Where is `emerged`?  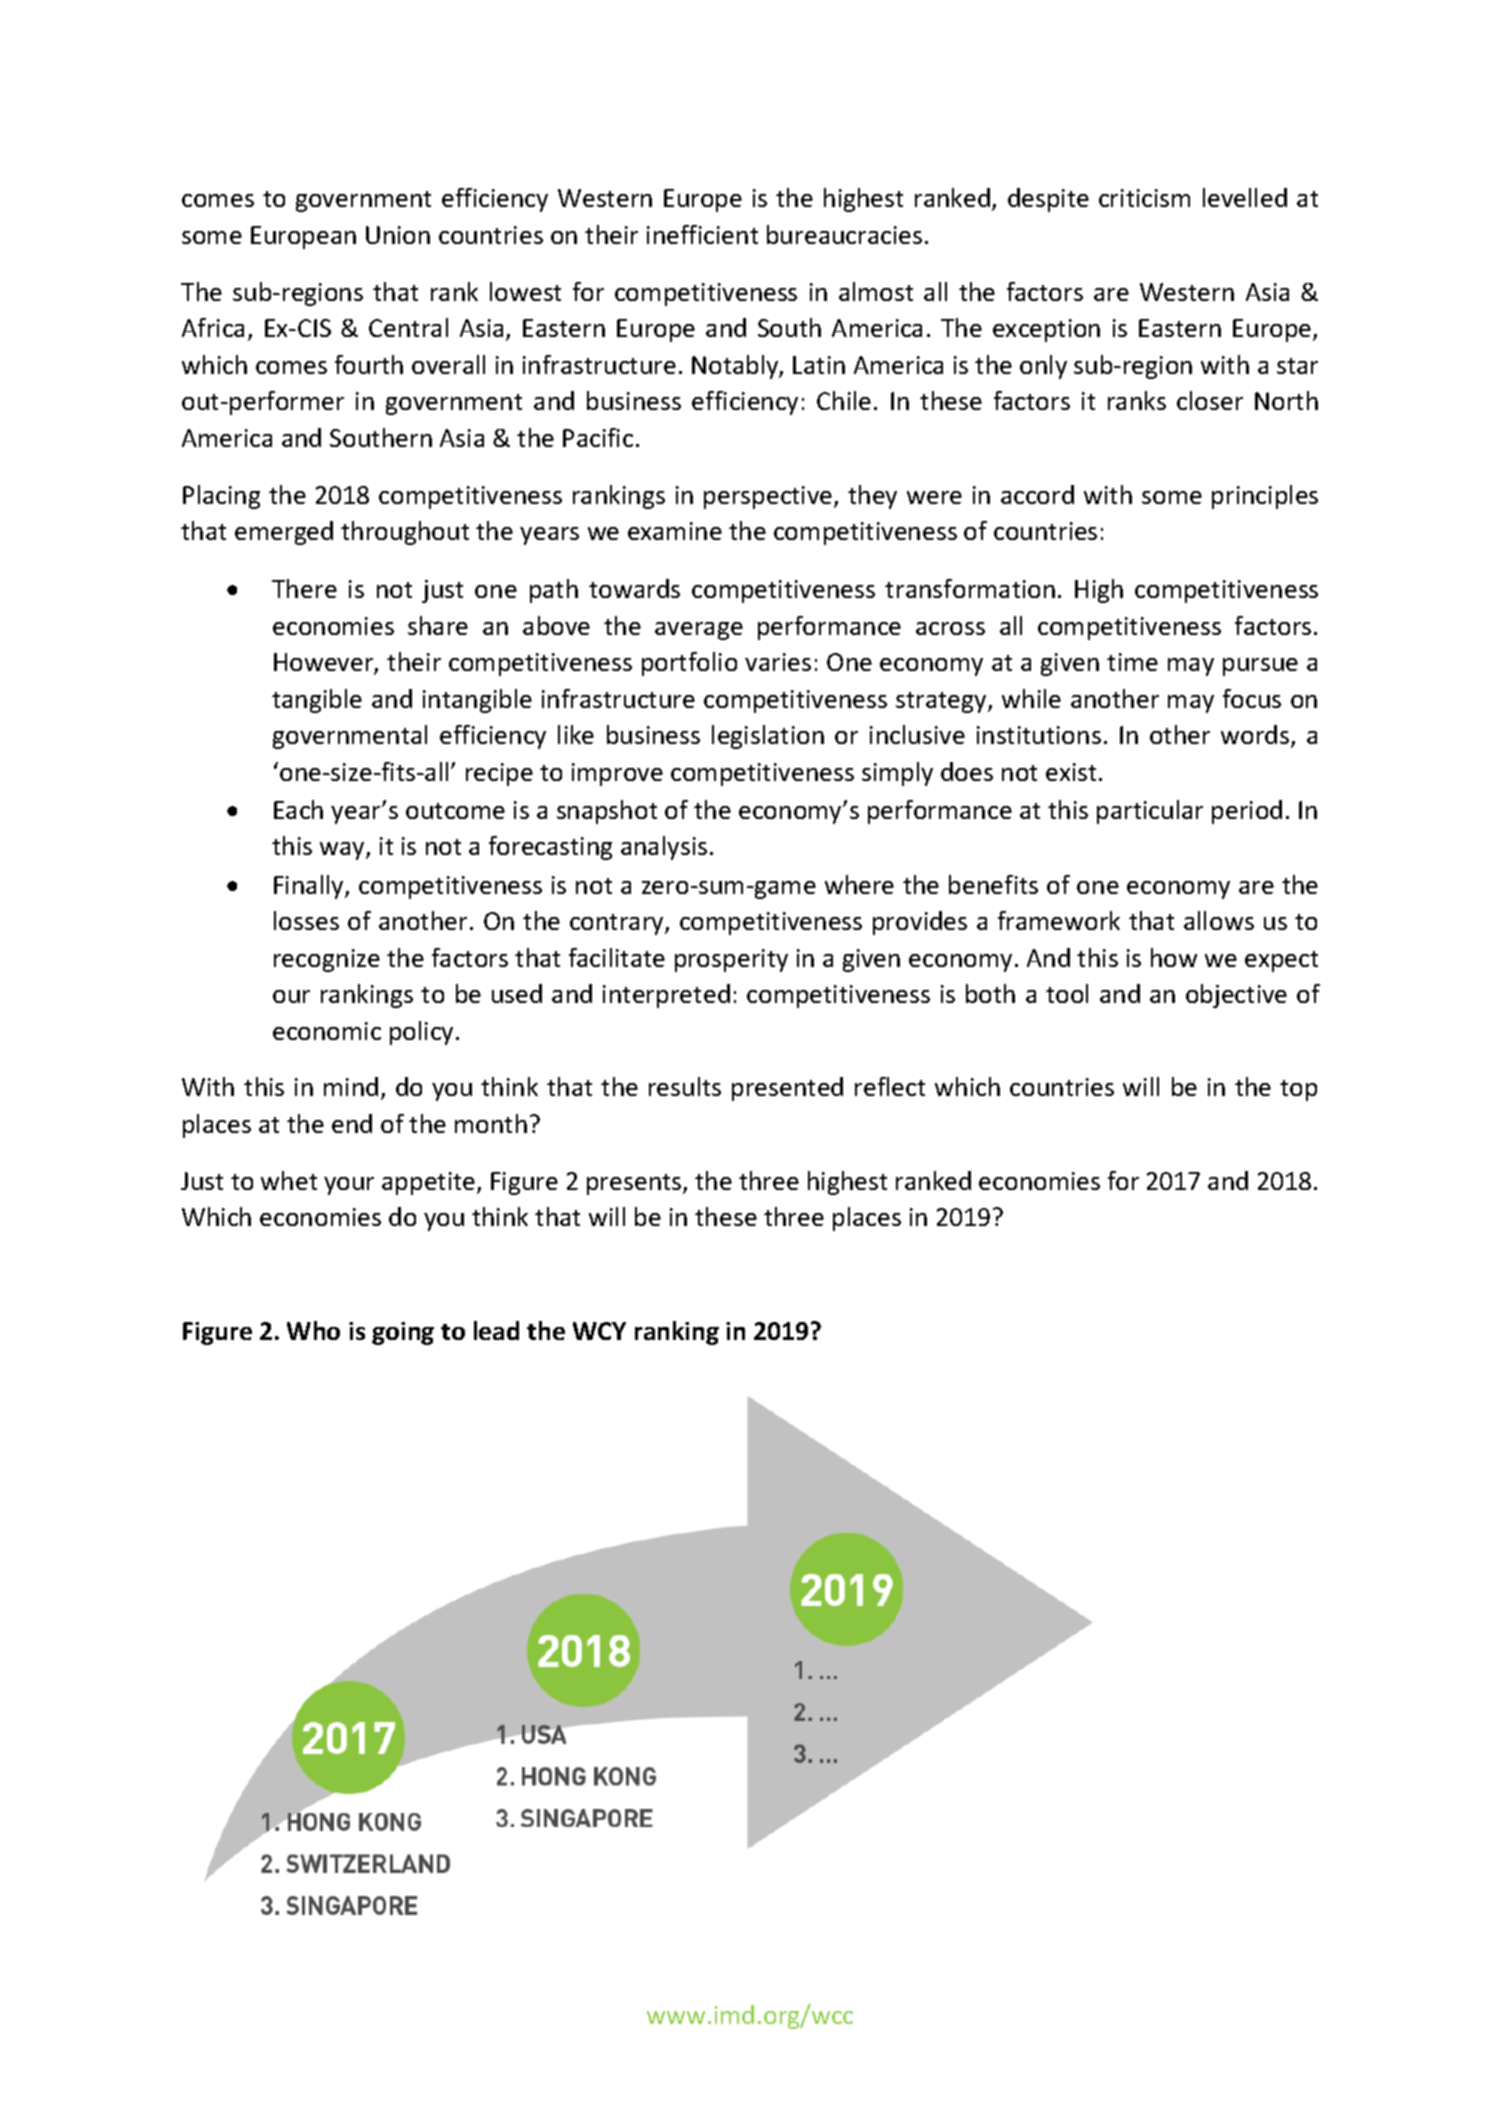
emerged is located at coordinates (284, 533).
